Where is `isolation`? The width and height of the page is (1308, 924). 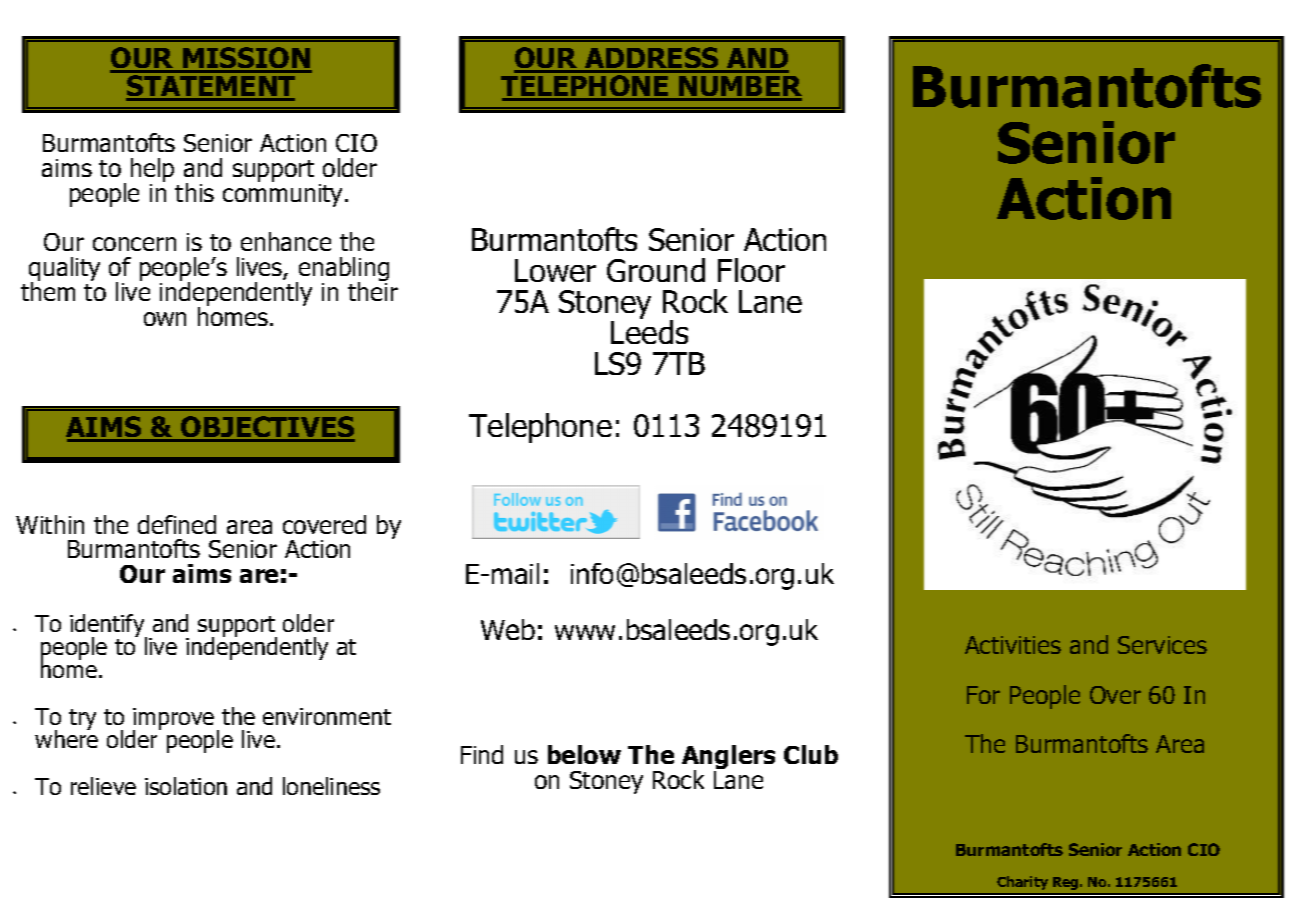 isolation is located at coordinates (186, 786).
